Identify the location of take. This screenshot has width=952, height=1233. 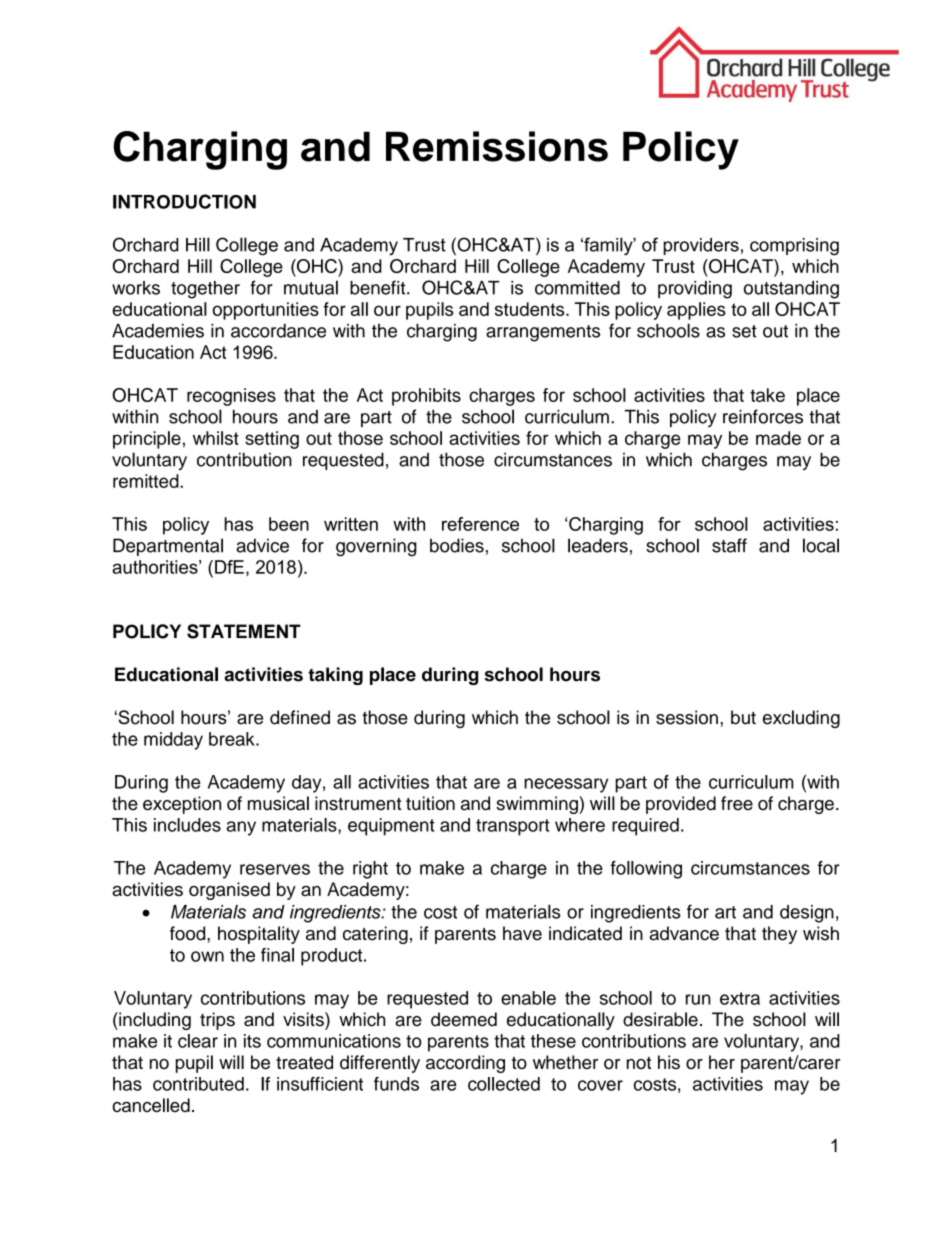
(767, 395).
